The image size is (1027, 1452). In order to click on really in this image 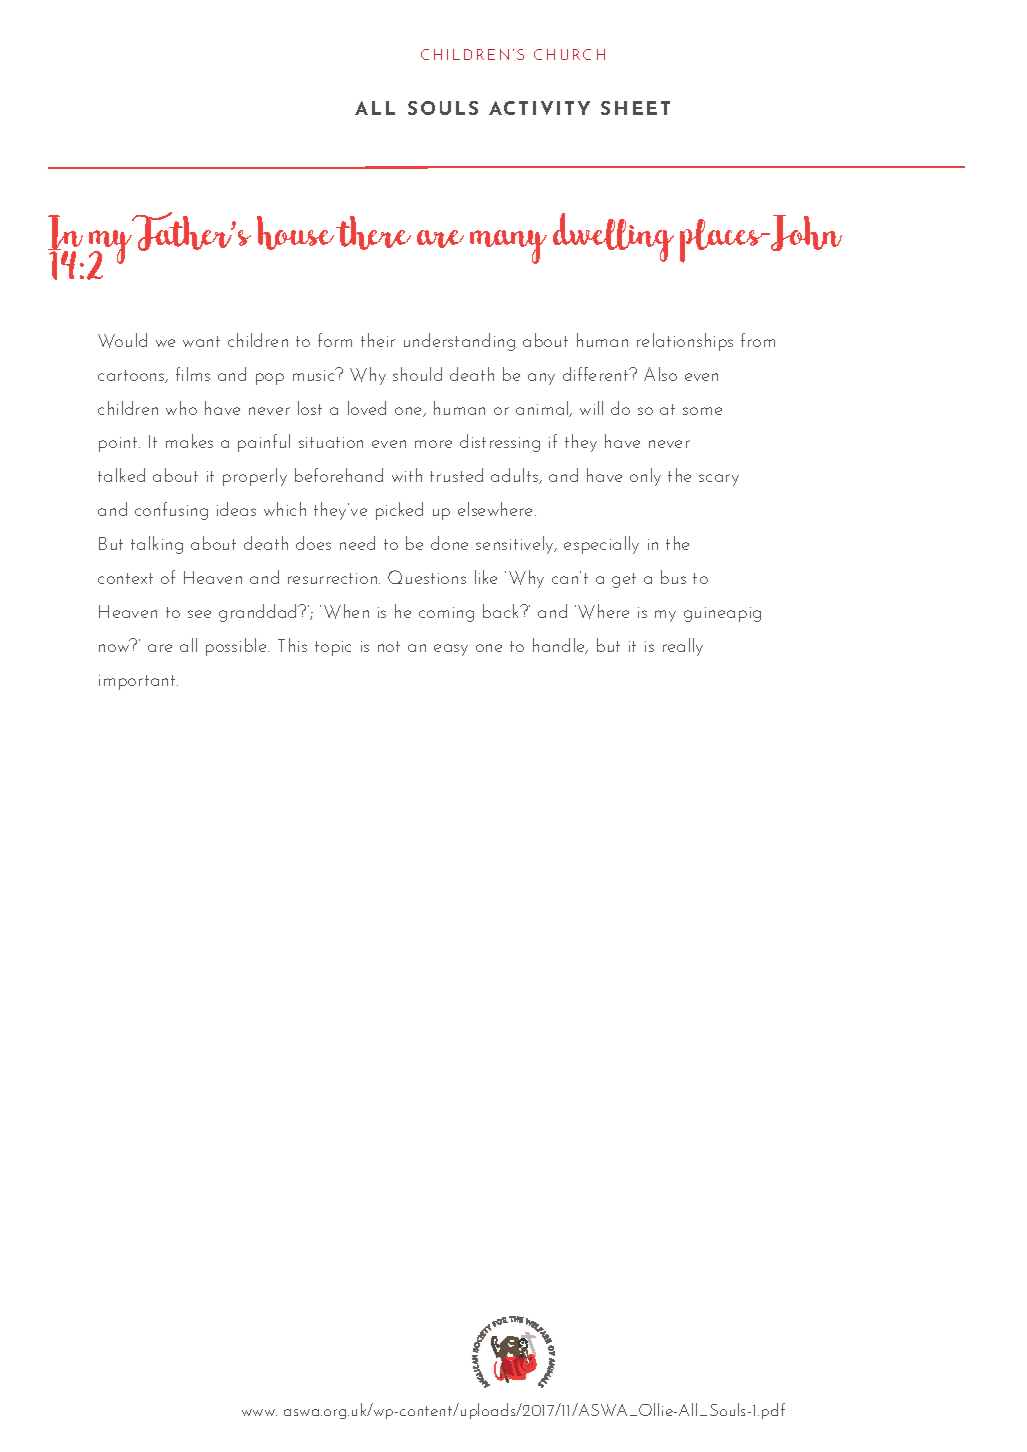, I will do `click(683, 647)`.
